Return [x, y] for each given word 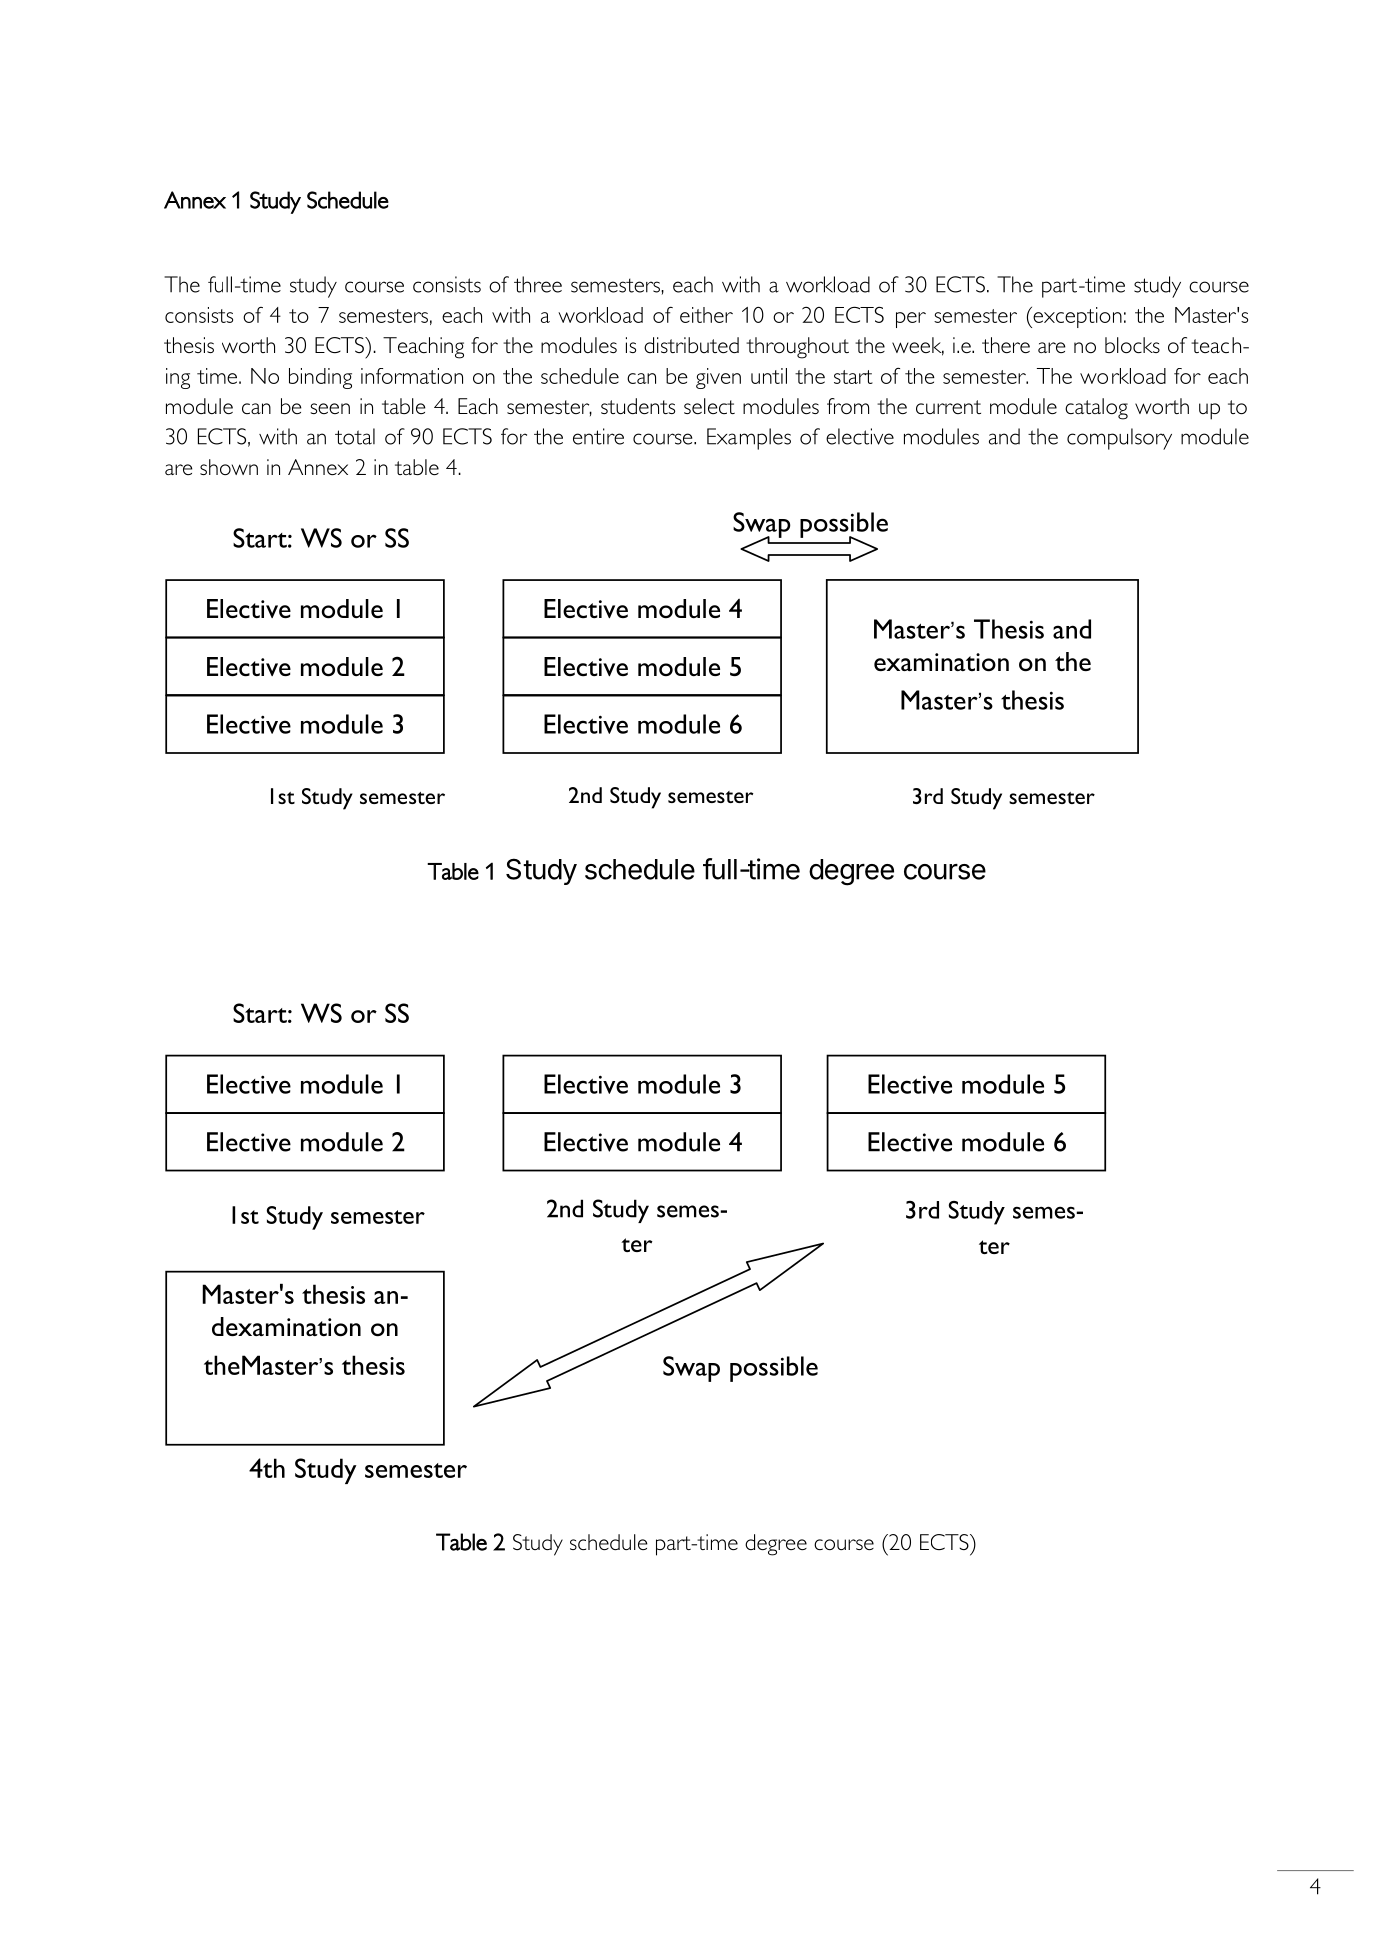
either [706, 315]
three [538, 284]
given [718, 378]
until [769, 376]
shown [229, 467]
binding [320, 378]
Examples [749, 439]
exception [1076, 317]
